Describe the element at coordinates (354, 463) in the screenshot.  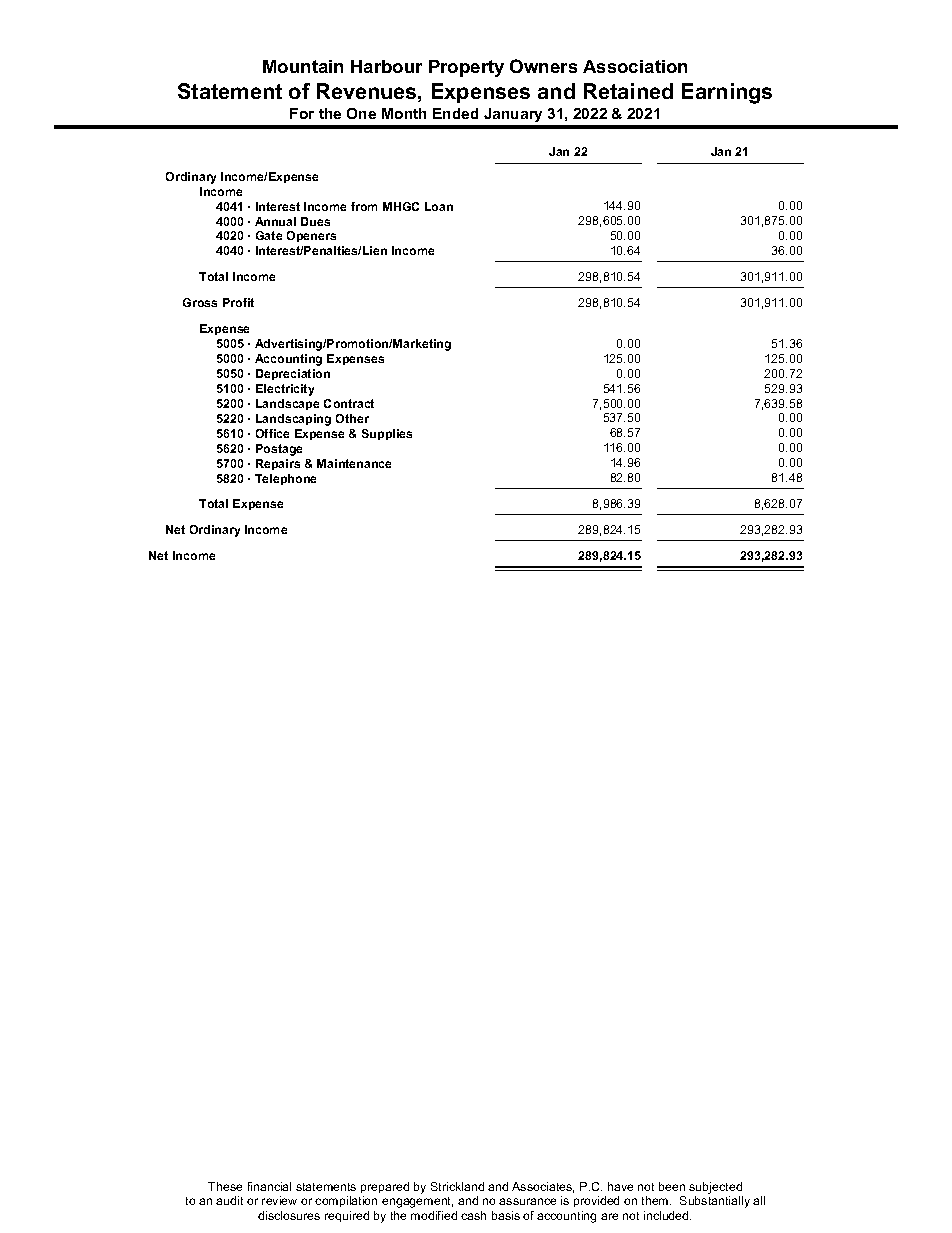
I see `Maintenance` at that location.
